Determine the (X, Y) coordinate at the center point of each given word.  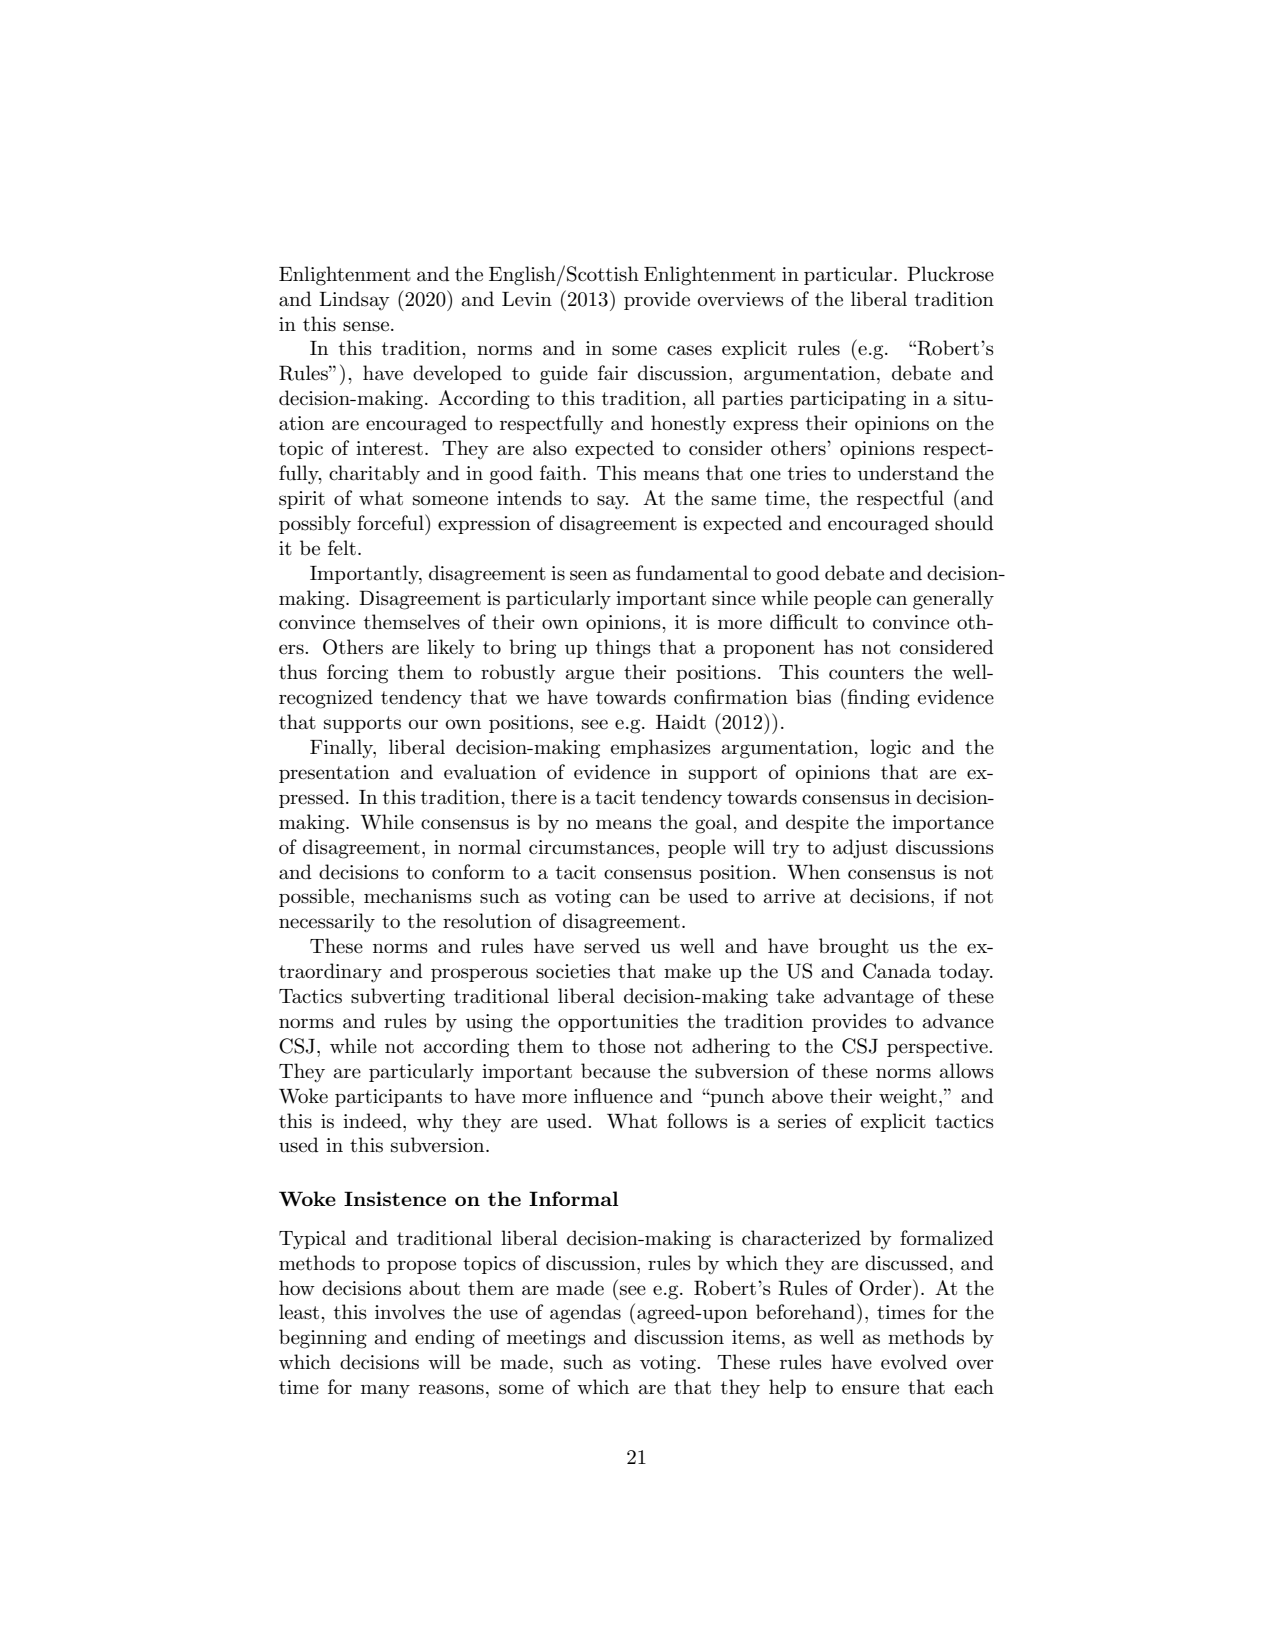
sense (366, 326)
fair (613, 373)
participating (848, 400)
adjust (860, 849)
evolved (914, 1362)
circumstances (593, 847)
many (385, 1391)
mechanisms (418, 896)
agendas (585, 1314)
